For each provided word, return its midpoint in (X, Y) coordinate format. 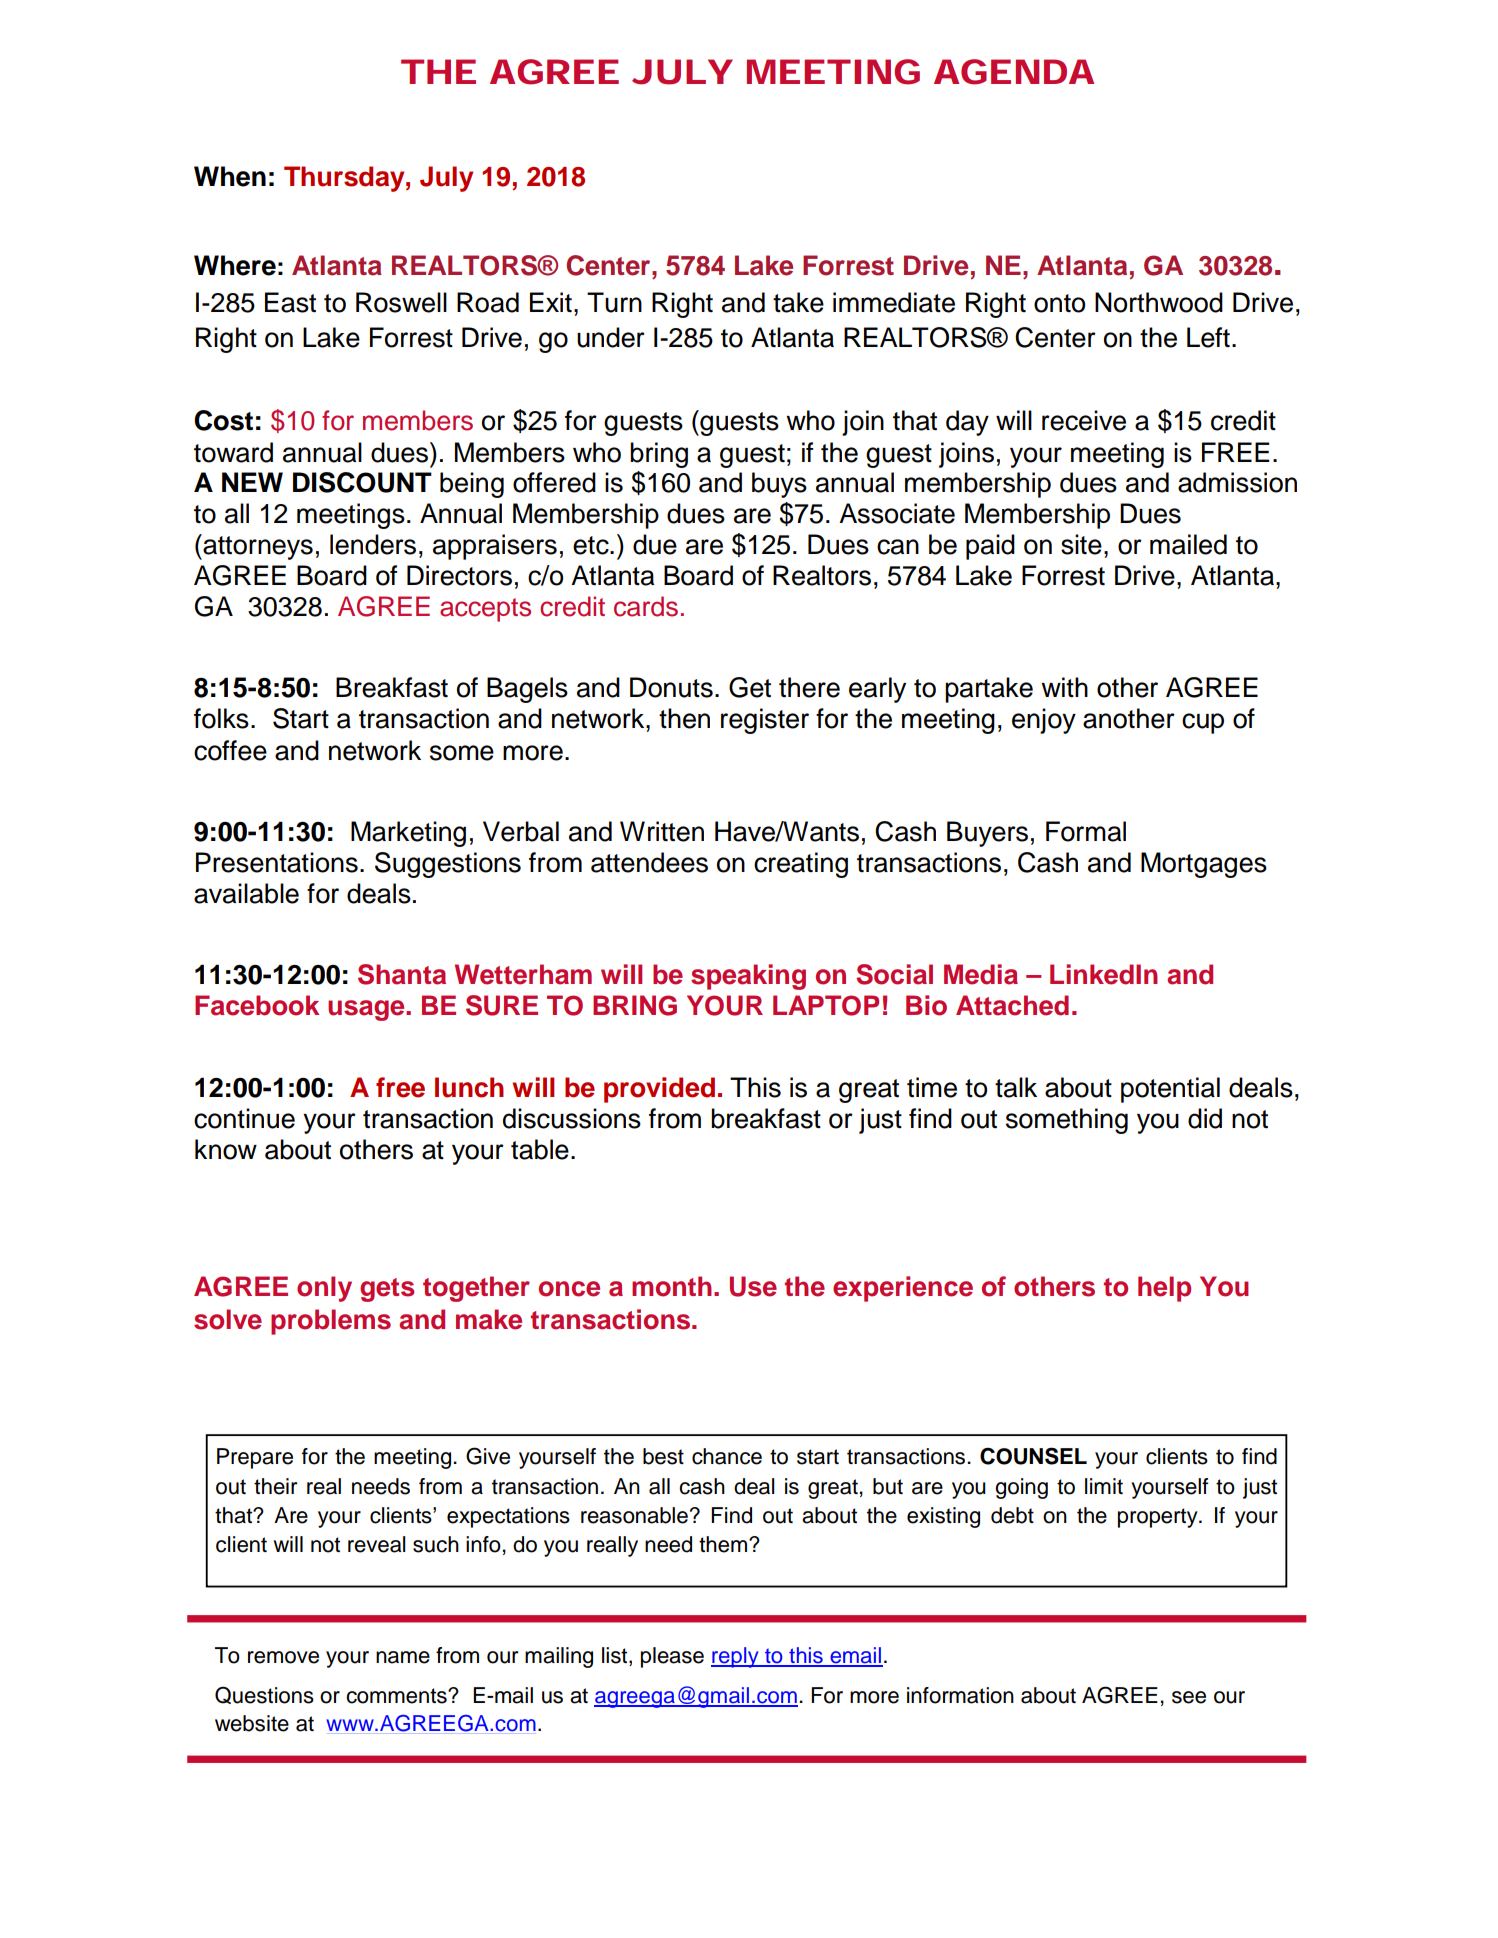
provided (659, 1090)
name (403, 1657)
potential (1170, 1090)
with (1064, 687)
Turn (614, 302)
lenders (373, 544)
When (230, 176)
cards (646, 606)
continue (244, 1118)
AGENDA (1014, 72)
